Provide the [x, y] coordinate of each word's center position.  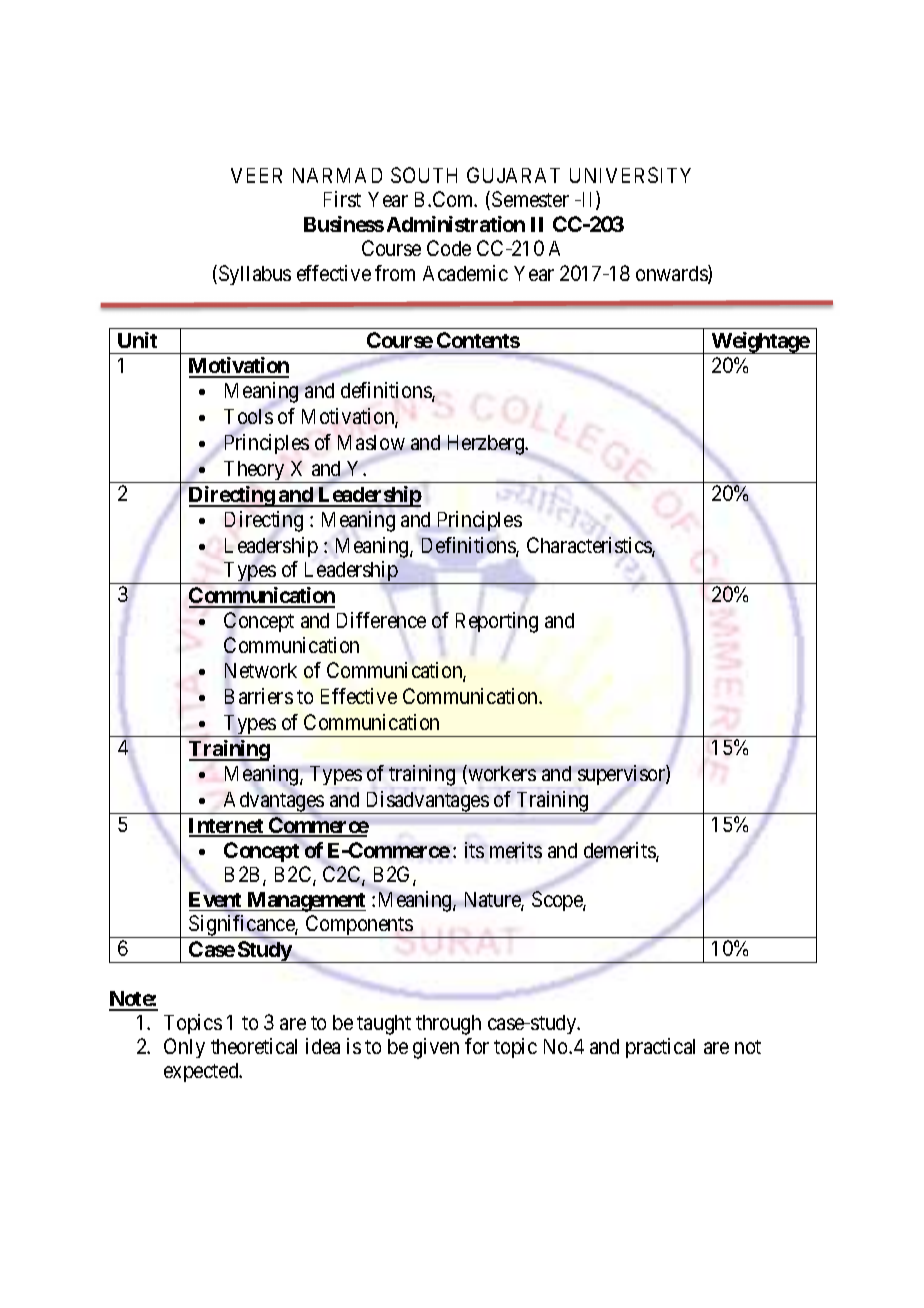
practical [660, 1048]
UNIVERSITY [630, 175]
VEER [256, 175]
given [436, 1048]
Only [184, 1048]
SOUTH [424, 175]
